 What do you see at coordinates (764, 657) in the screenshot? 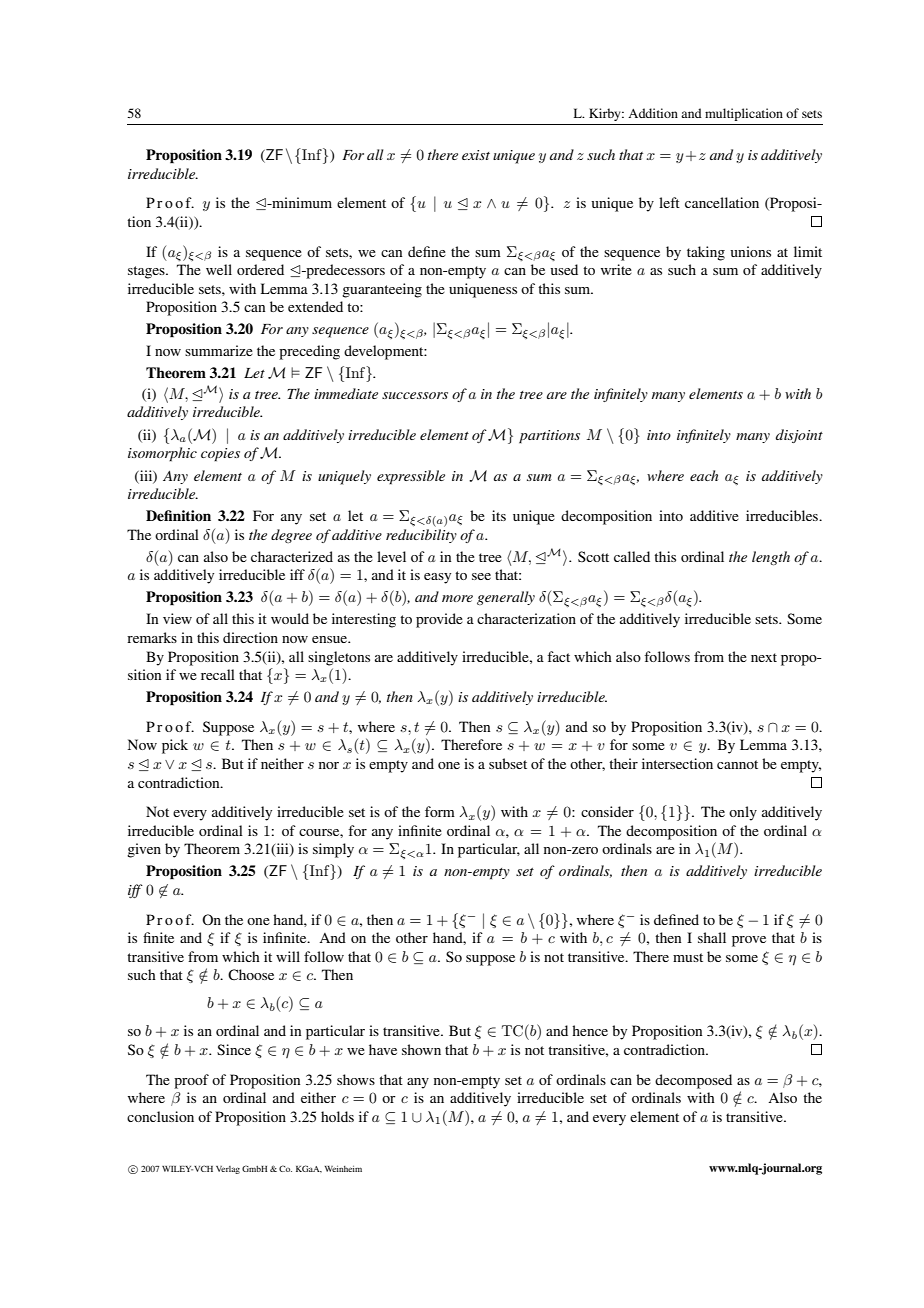
I see `next` at bounding box center [764, 657].
